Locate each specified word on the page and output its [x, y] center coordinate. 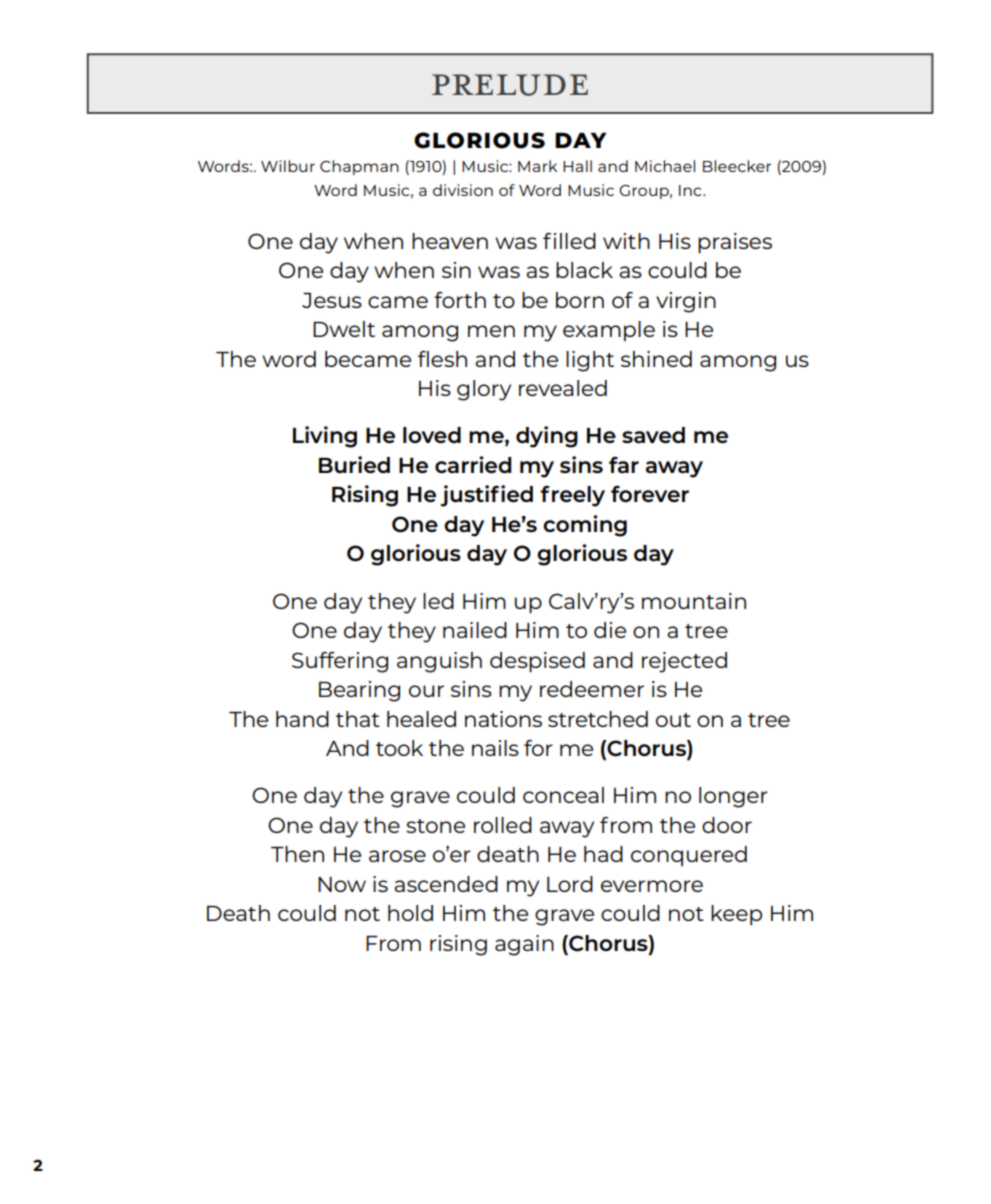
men [491, 331]
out [673, 720]
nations [503, 719]
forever [650, 494]
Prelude [510, 85]
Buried [354, 464]
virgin [686, 302]
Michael [665, 166]
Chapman [359, 167]
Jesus [332, 300]
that [358, 719]
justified [486, 496]
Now [342, 884]
